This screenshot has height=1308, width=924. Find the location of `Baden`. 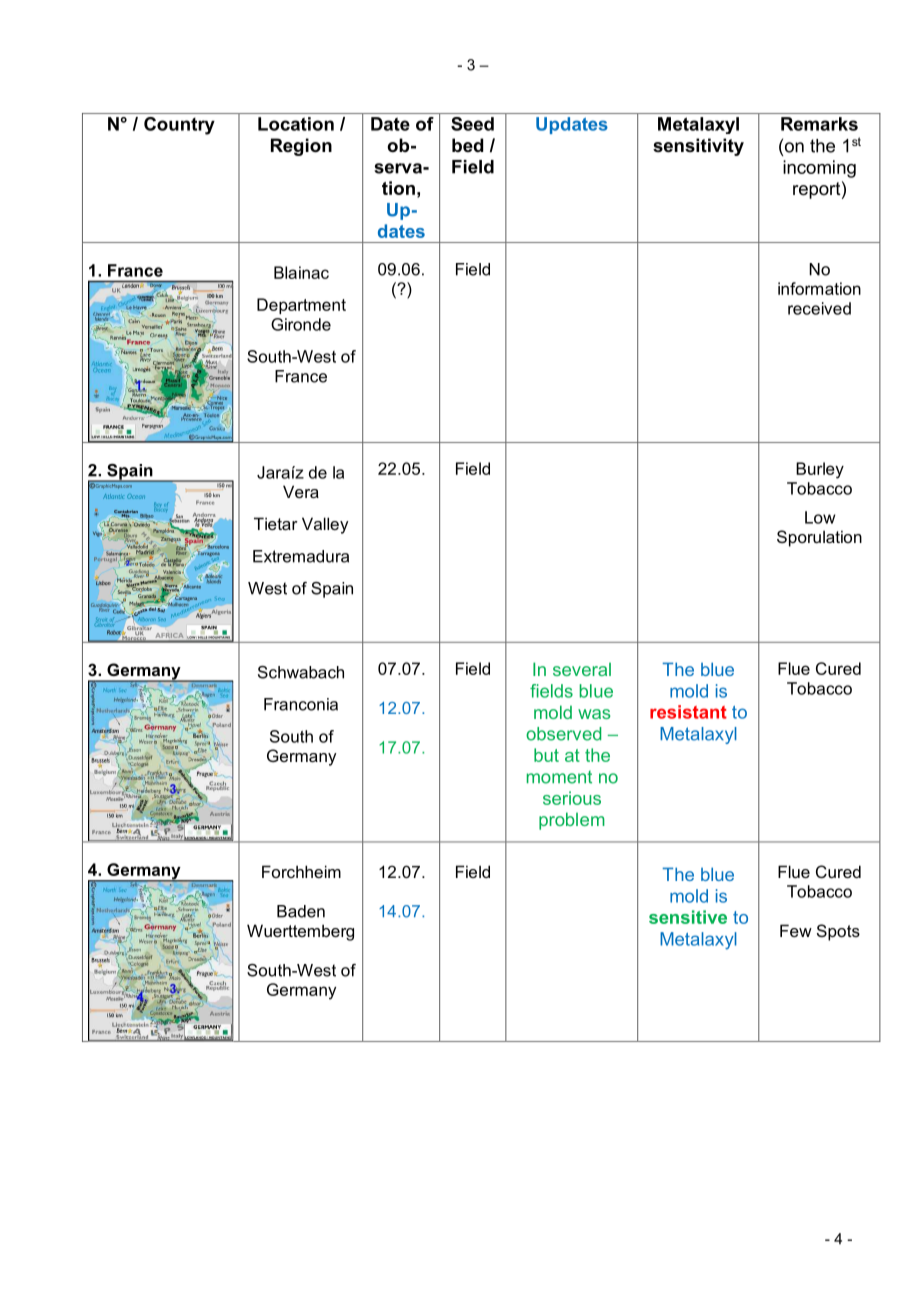

Baden is located at coordinates (301, 911).
